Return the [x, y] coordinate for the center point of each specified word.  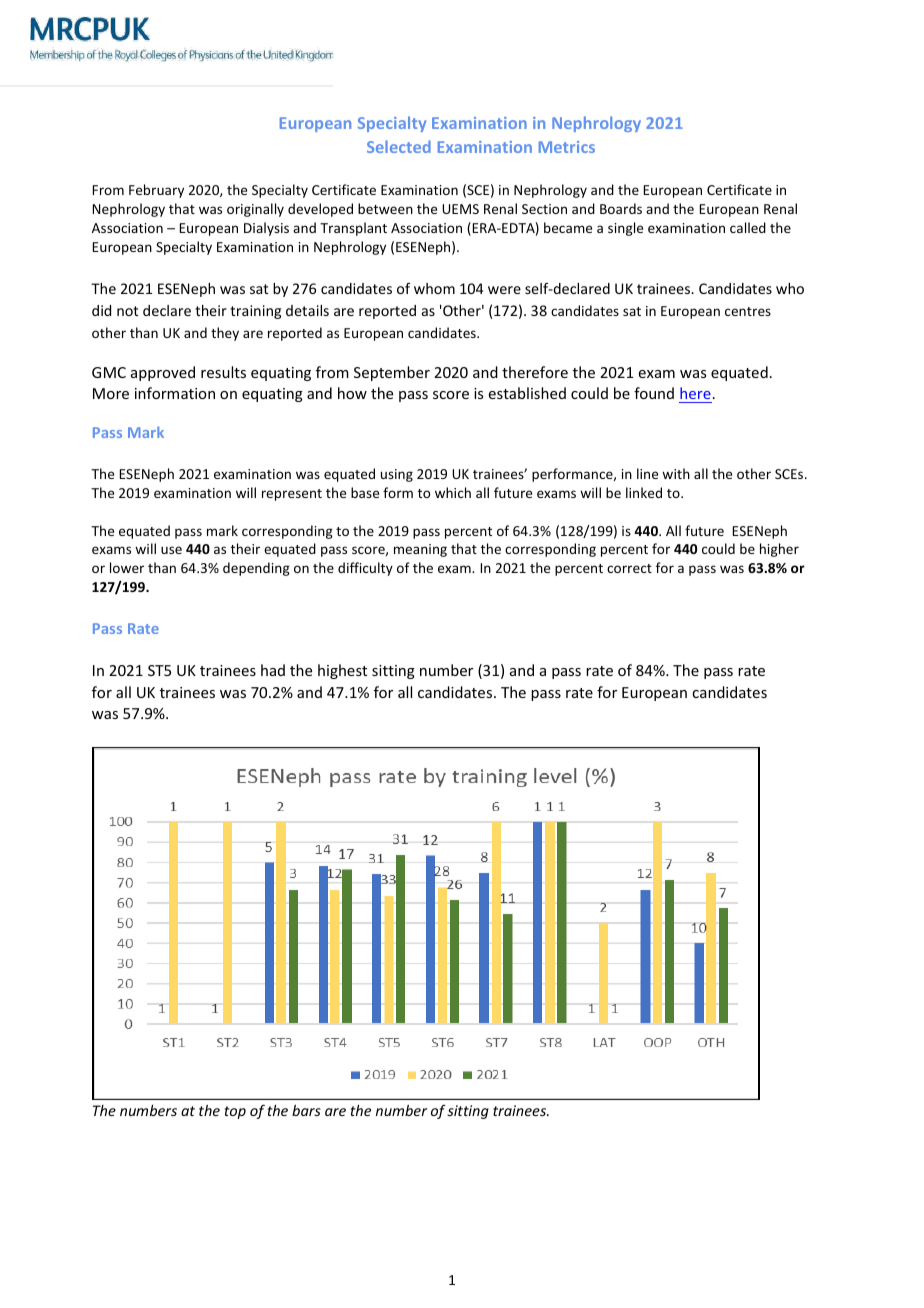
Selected [399, 146]
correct [629, 568]
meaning [420, 550]
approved [163, 373]
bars [306, 1110]
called [748, 227]
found [654, 393]
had [273, 670]
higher [779, 550]
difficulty [365, 569]
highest [342, 671]
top [235, 1112]
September [392, 373]
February [156, 191]
